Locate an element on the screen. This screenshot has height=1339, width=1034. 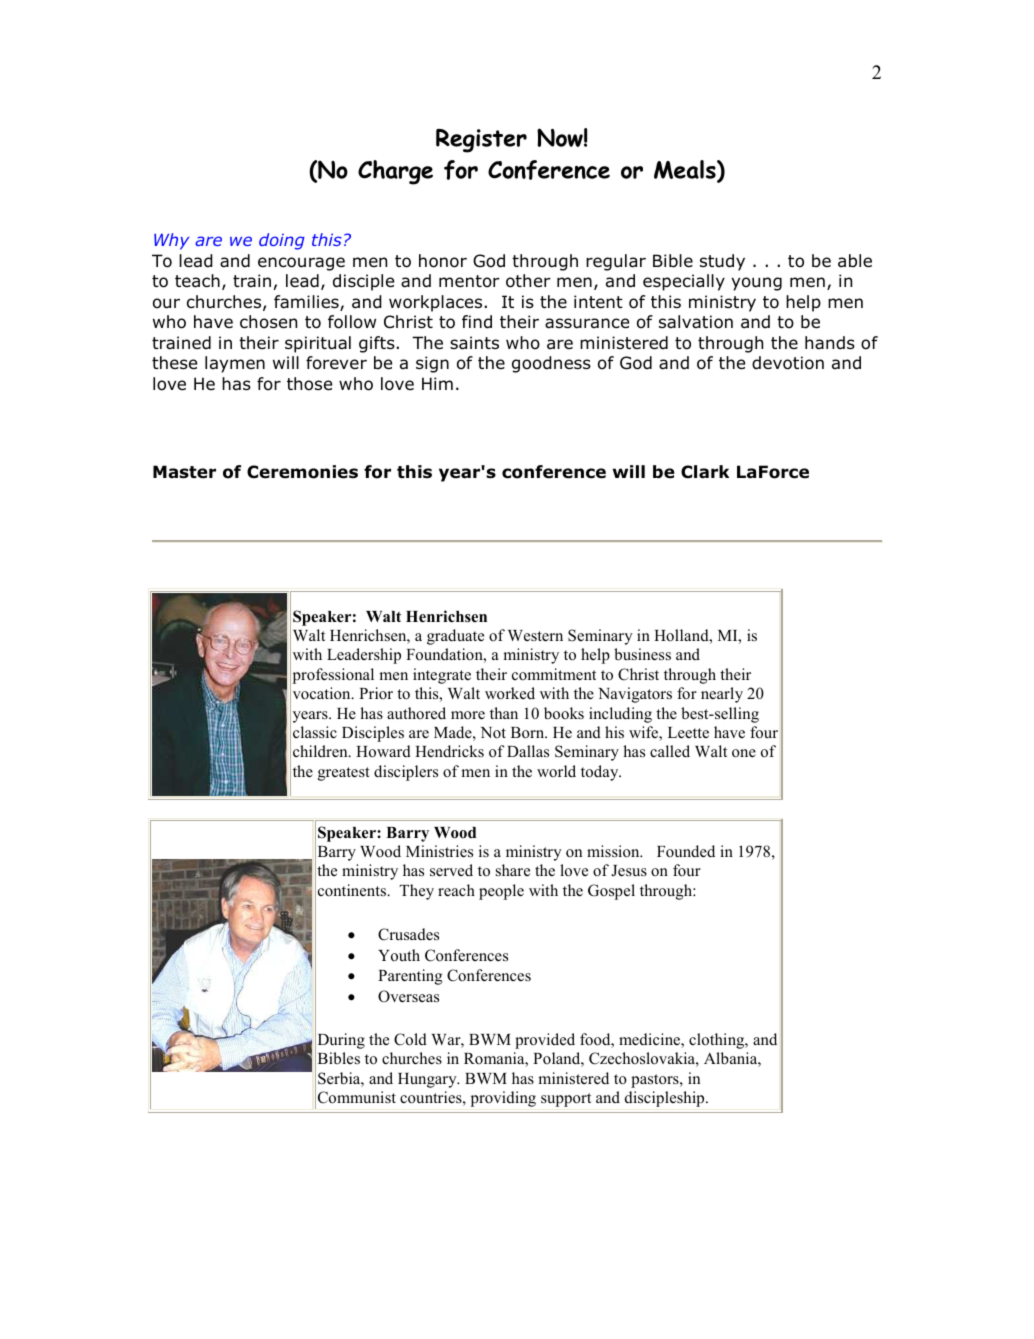
nearly is located at coordinates (722, 695).
